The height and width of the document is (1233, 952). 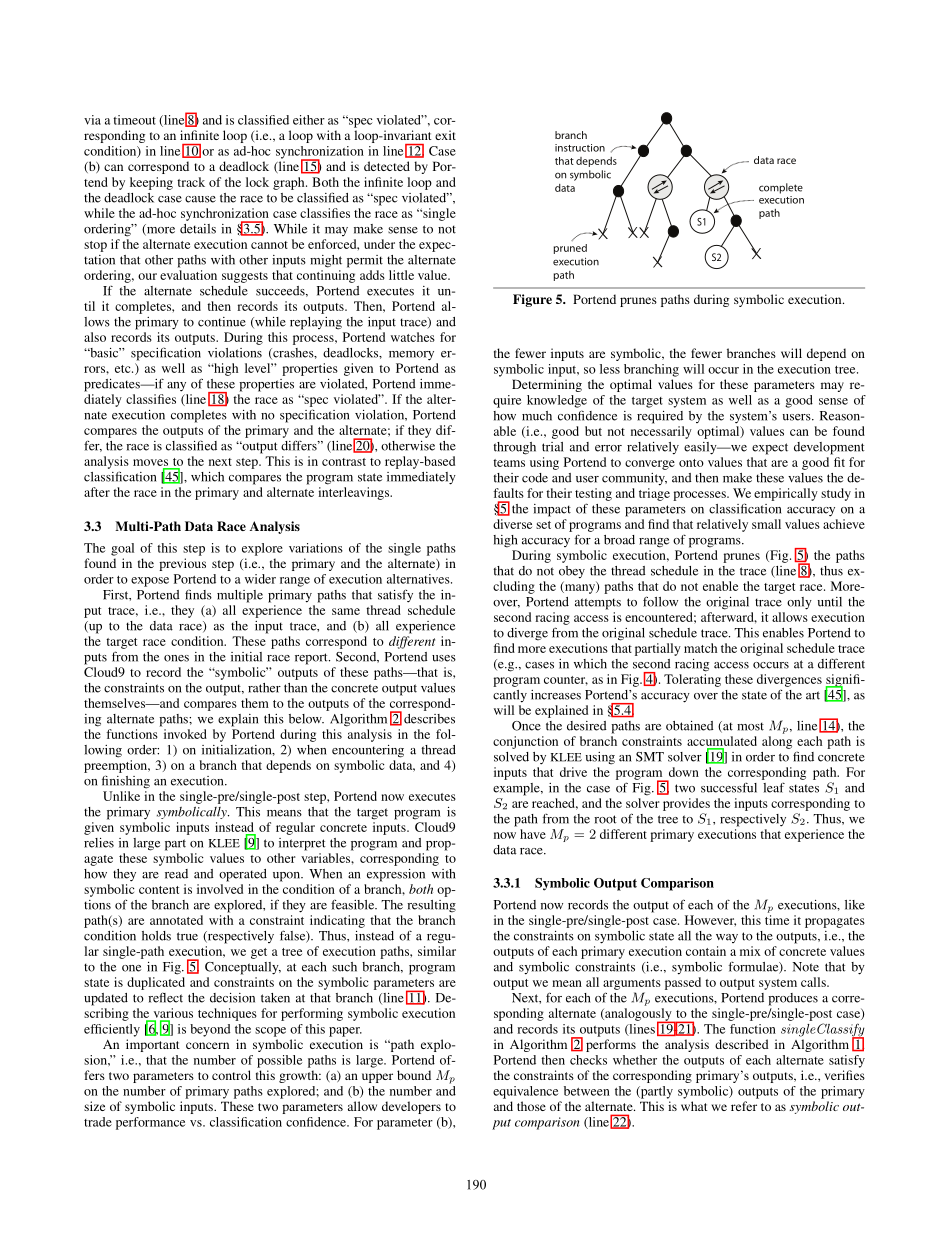 What do you see at coordinates (525, 1092) in the document?
I see `equivalence` at bounding box center [525, 1092].
